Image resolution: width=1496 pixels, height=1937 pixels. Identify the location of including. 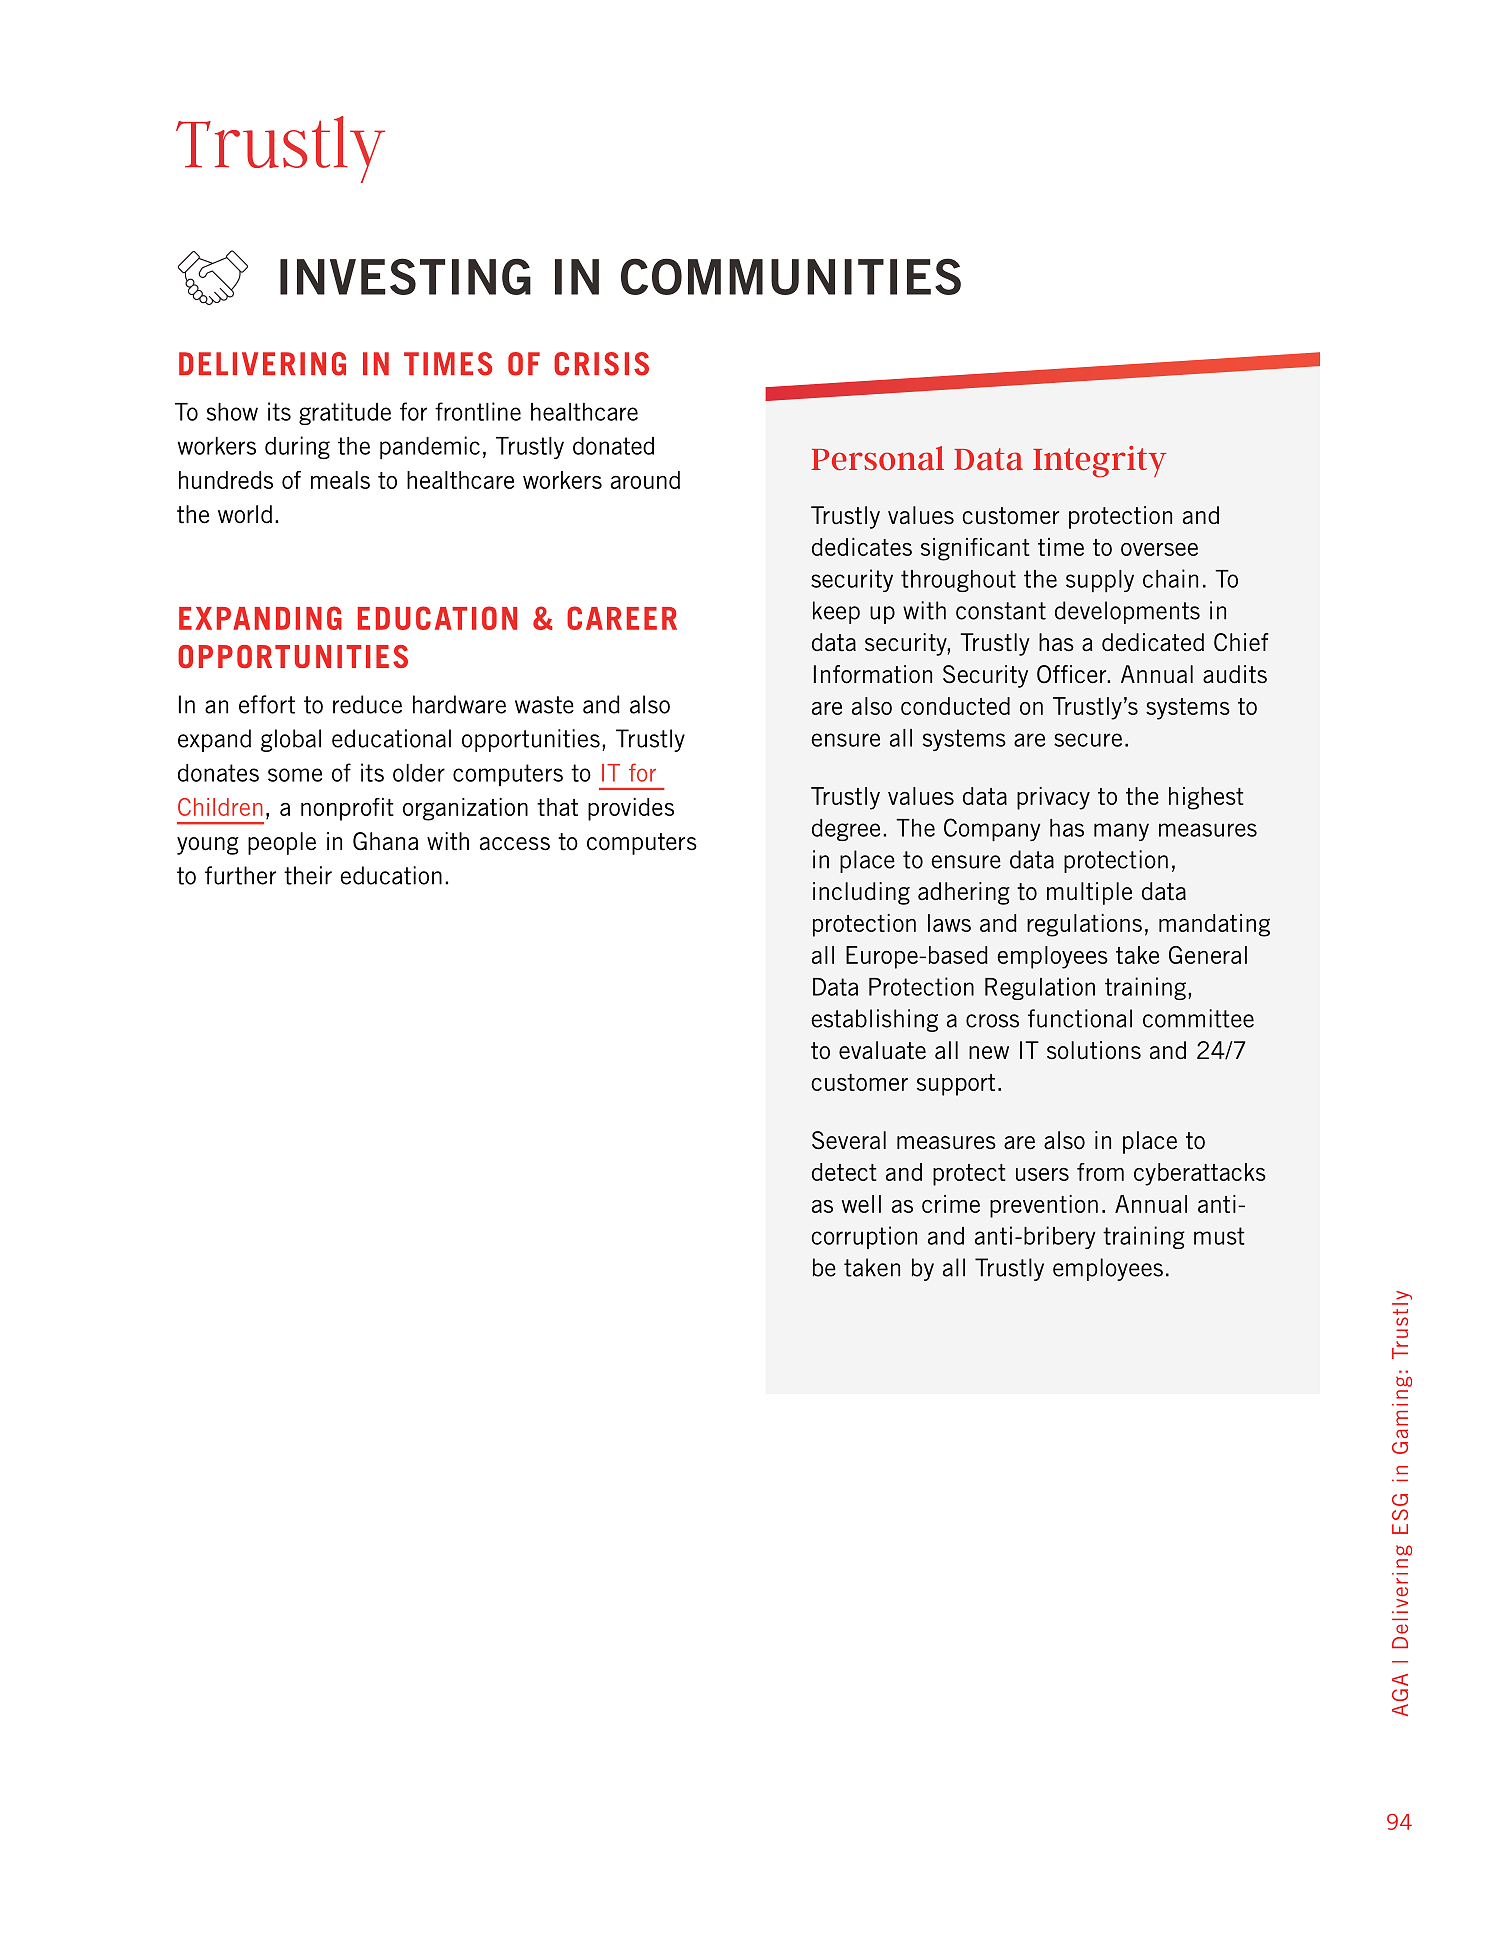
(861, 893).
